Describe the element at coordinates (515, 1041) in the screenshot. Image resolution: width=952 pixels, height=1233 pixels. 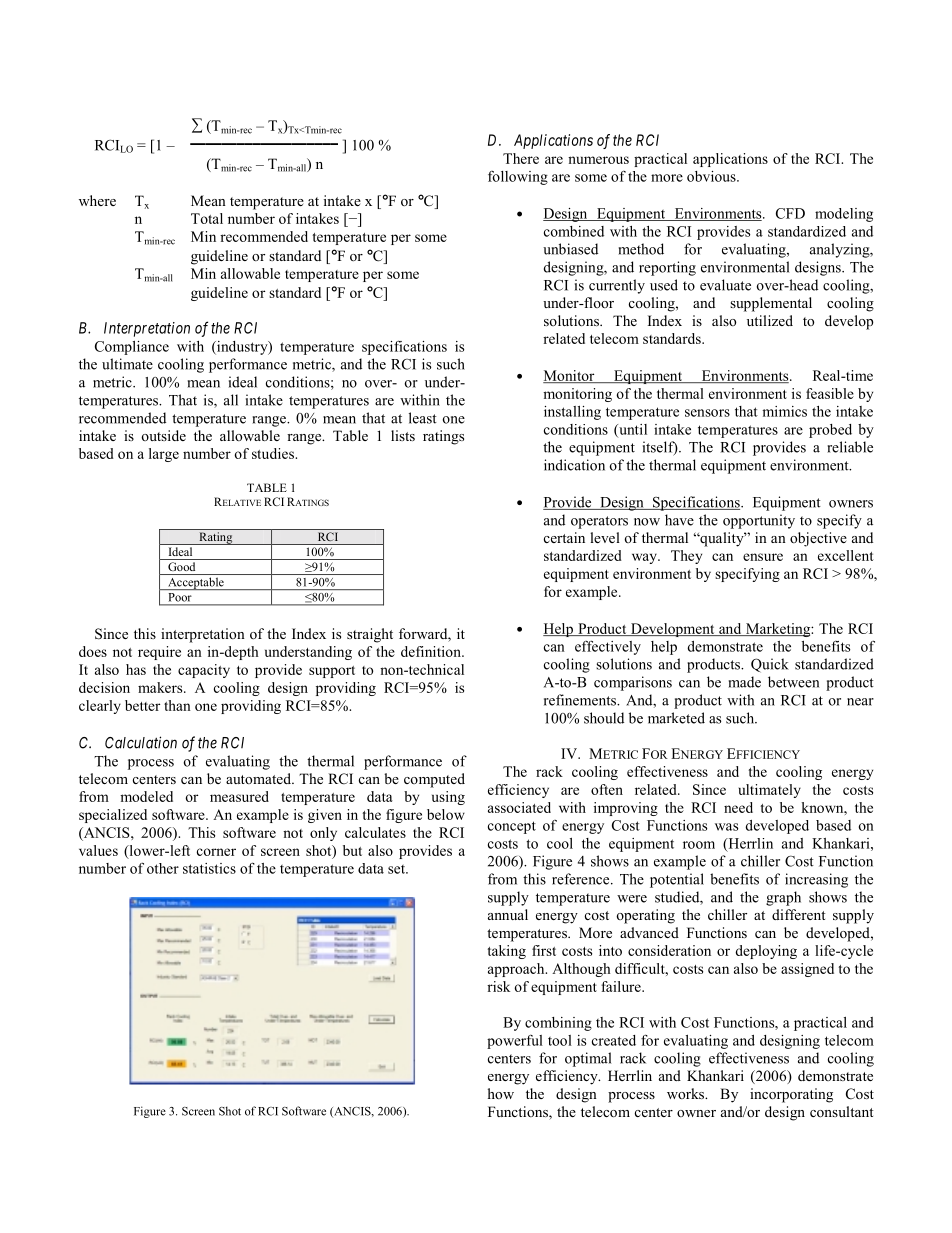
I see `powerful` at that location.
